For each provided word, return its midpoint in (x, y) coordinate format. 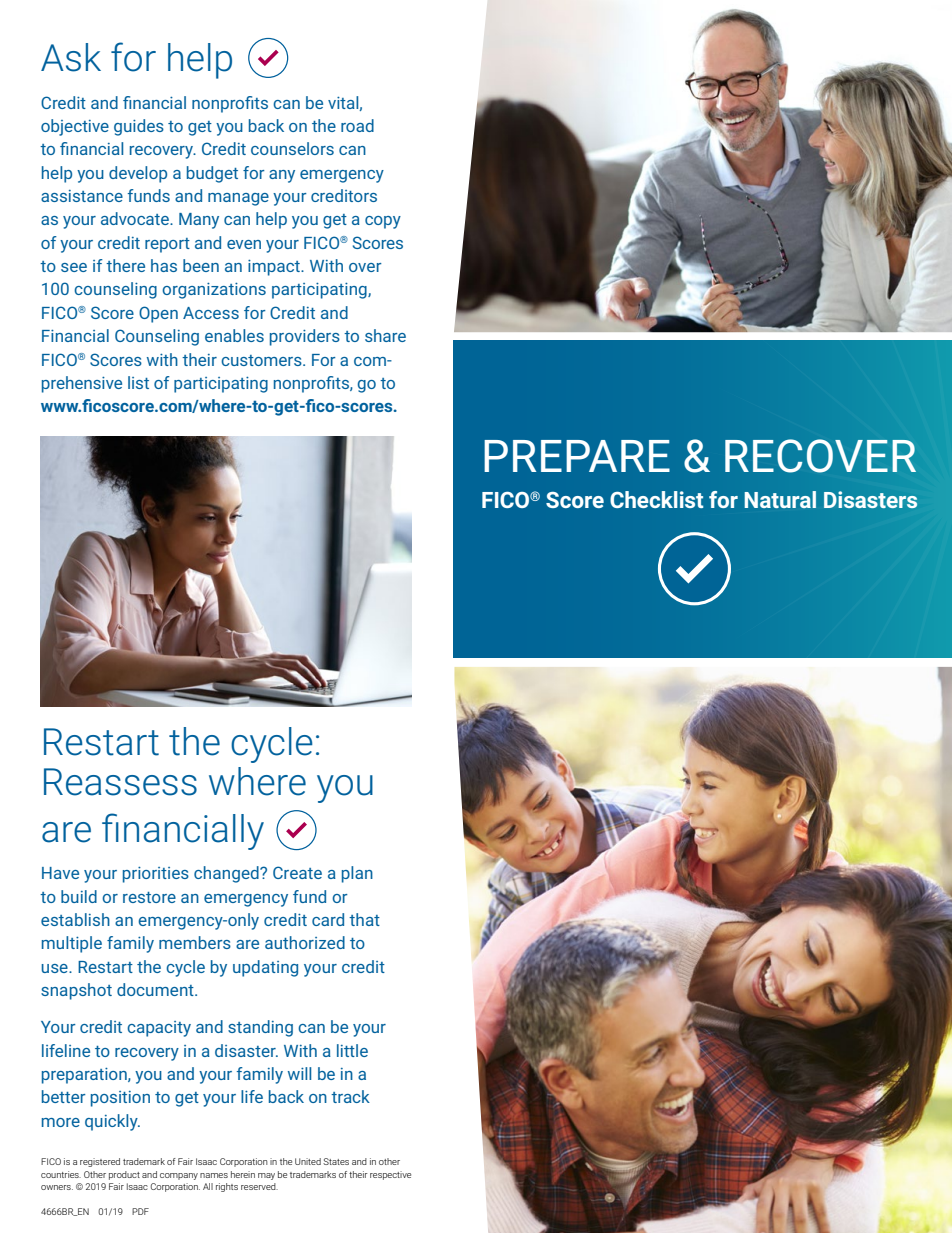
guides (139, 127)
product (124, 1175)
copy (383, 222)
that (364, 919)
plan (357, 874)
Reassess (120, 782)
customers (262, 360)
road (357, 125)
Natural (780, 499)
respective (390, 1175)
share (385, 335)
